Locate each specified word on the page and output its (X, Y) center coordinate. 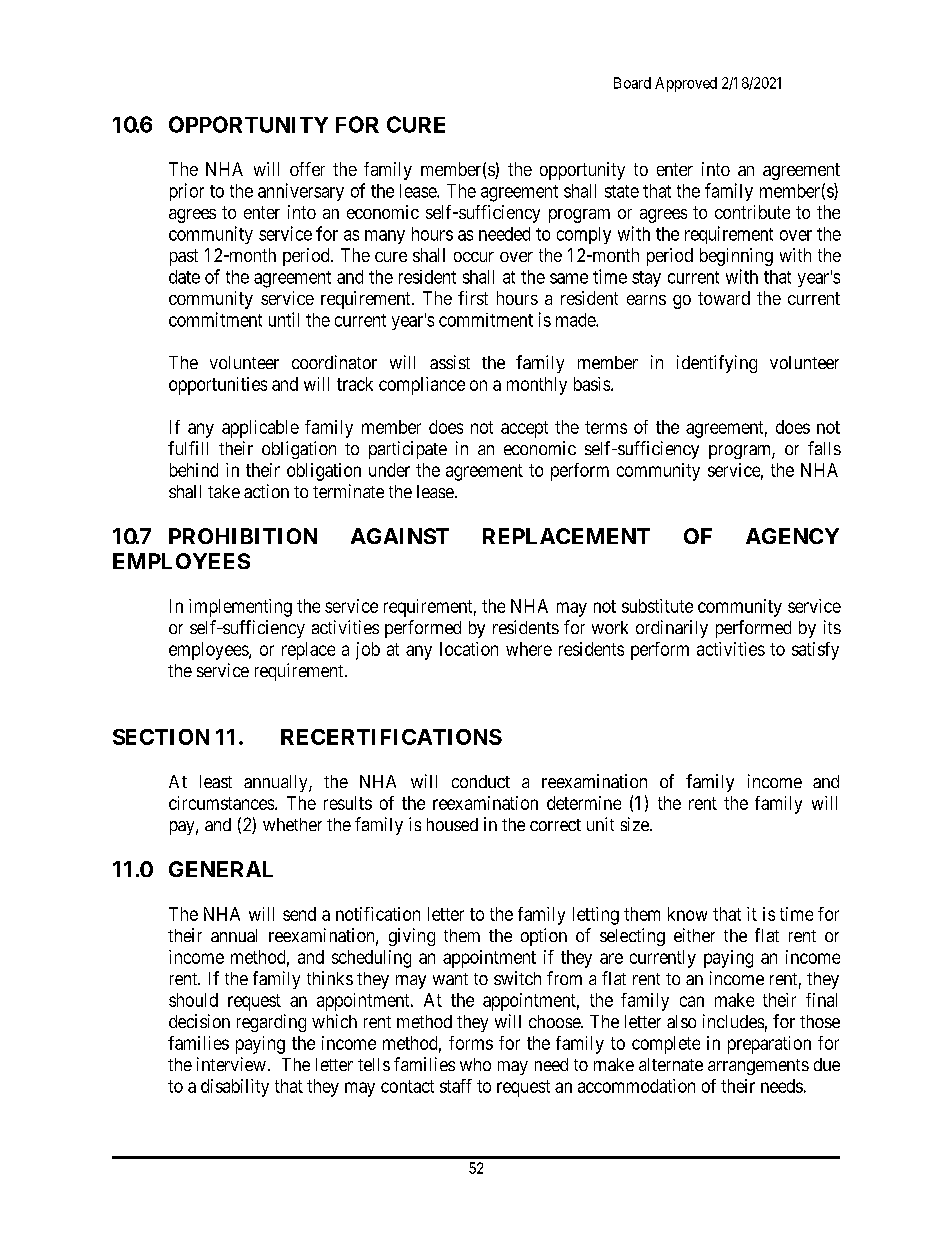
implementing (240, 608)
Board (632, 83)
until (284, 319)
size (636, 824)
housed (452, 824)
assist (450, 362)
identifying (717, 364)
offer (307, 169)
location (469, 649)
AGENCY (792, 536)
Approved (686, 84)
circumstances (222, 803)
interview (231, 1064)
